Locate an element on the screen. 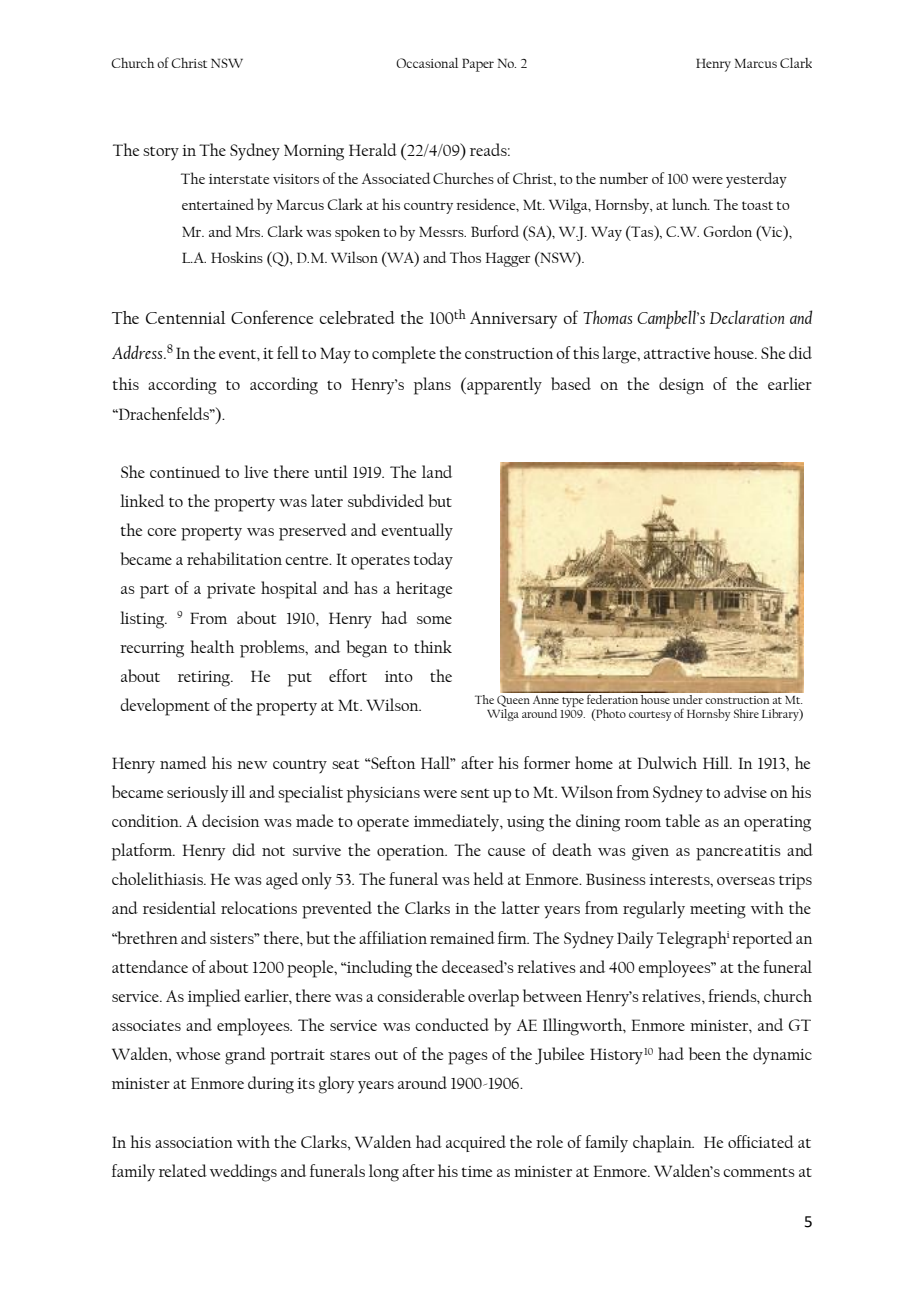 This screenshot has height=1308, width=924. seriously is located at coordinates (197, 794).
